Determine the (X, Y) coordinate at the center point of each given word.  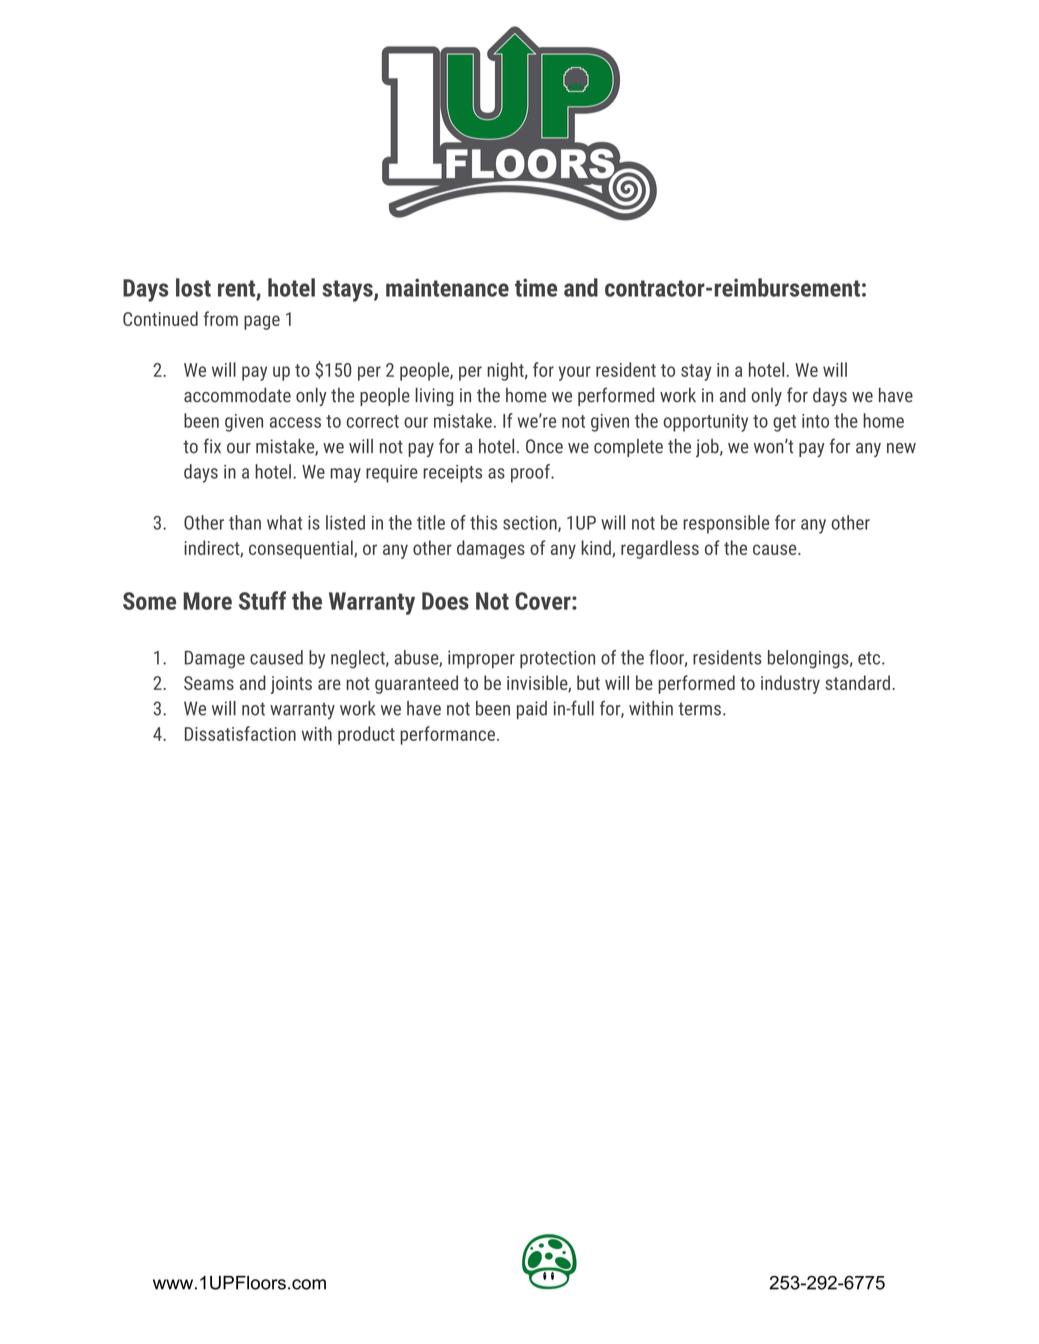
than (245, 522)
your (575, 373)
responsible (726, 524)
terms (699, 709)
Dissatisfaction (240, 733)
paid (532, 710)
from (221, 318)
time (536, 287)
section (531, 524)
